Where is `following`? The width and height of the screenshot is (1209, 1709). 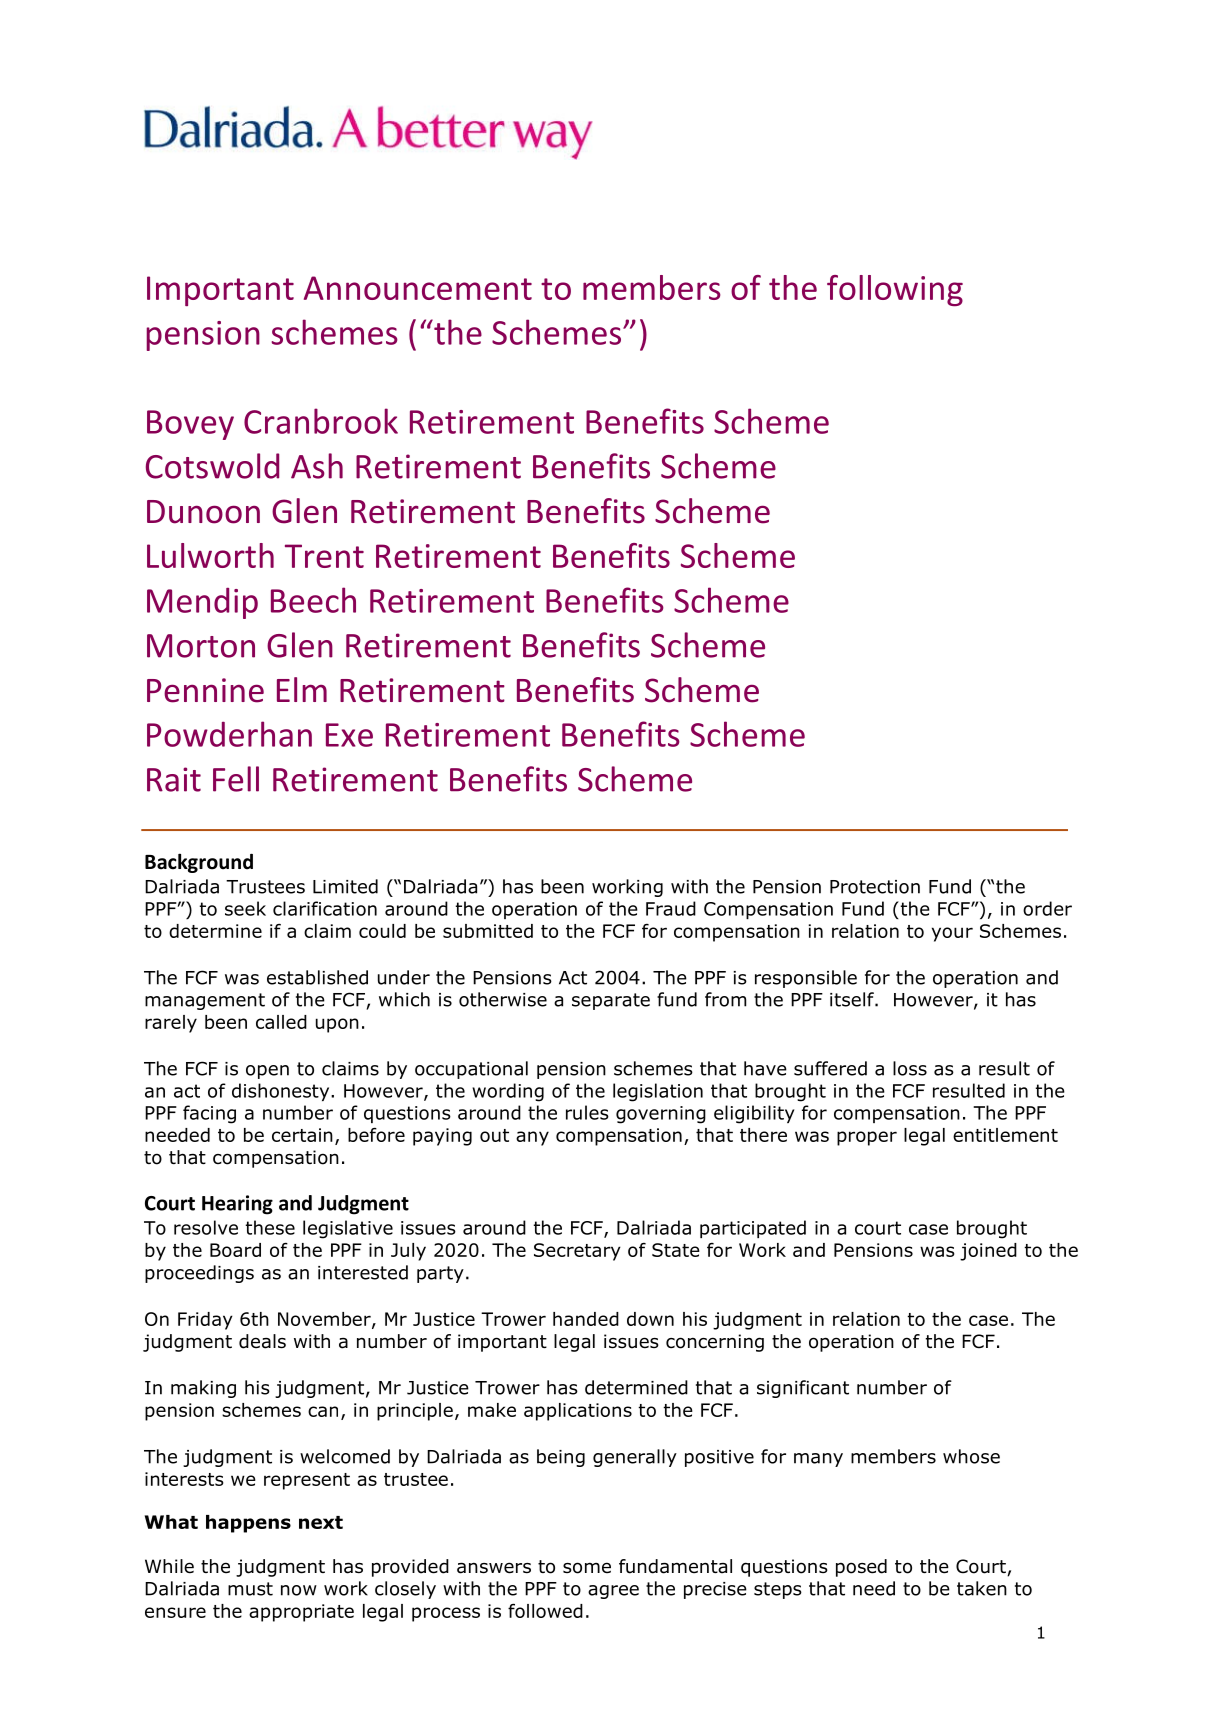
following is located at coordinates (895, 290).
